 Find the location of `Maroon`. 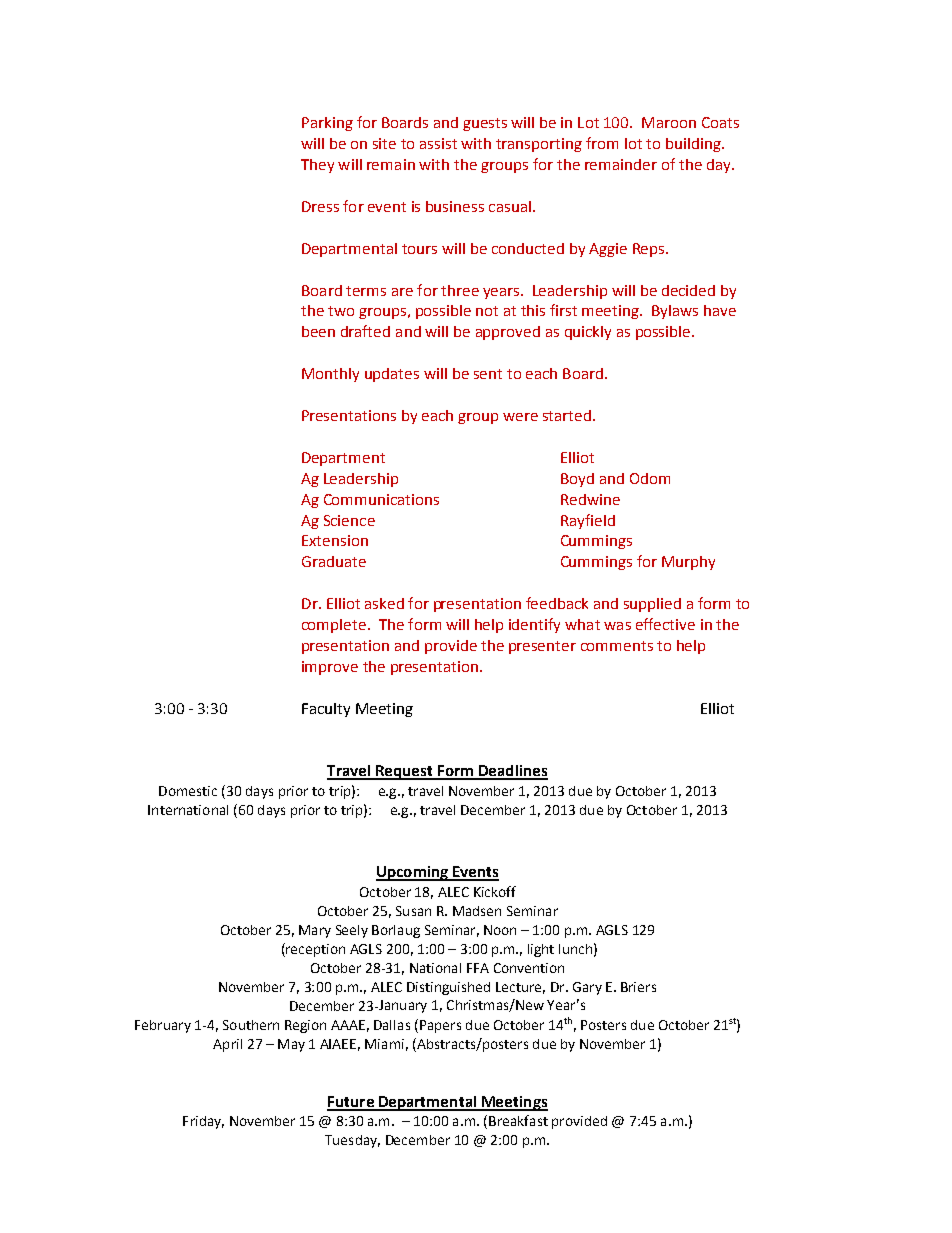

Maroon is located at coordinates (669, 122).
